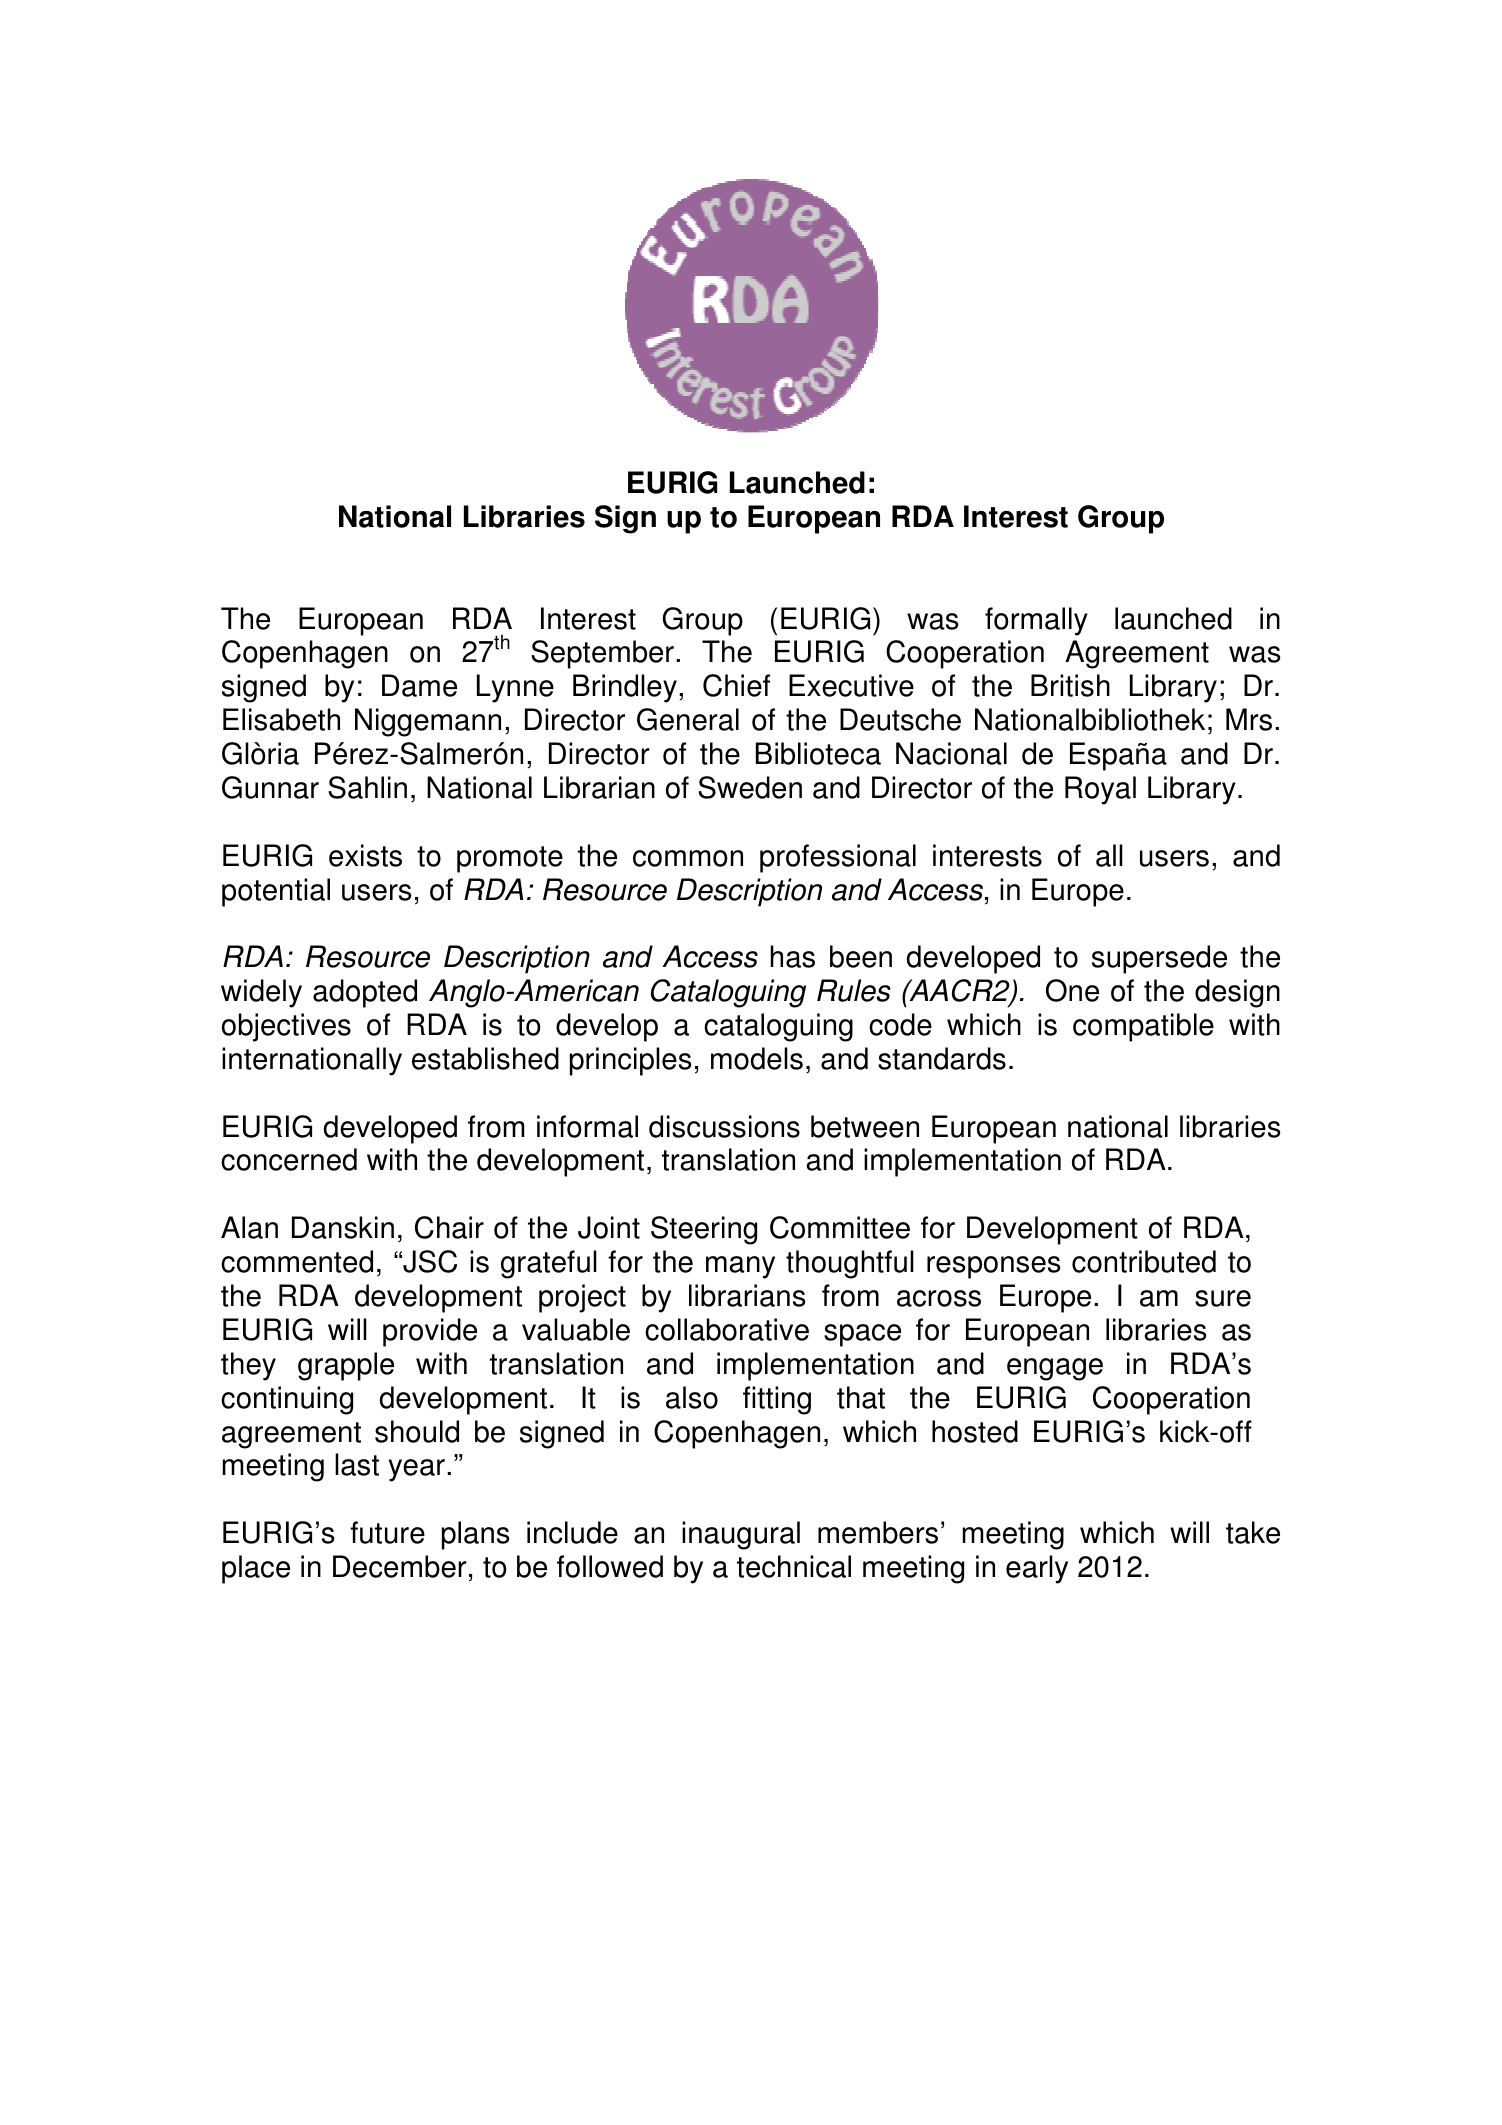 The image size is (1502, 2125). What do you see at coordinates (736, 685) in the screenshot?
I see `Chief` at bounding box center [736, 685].
